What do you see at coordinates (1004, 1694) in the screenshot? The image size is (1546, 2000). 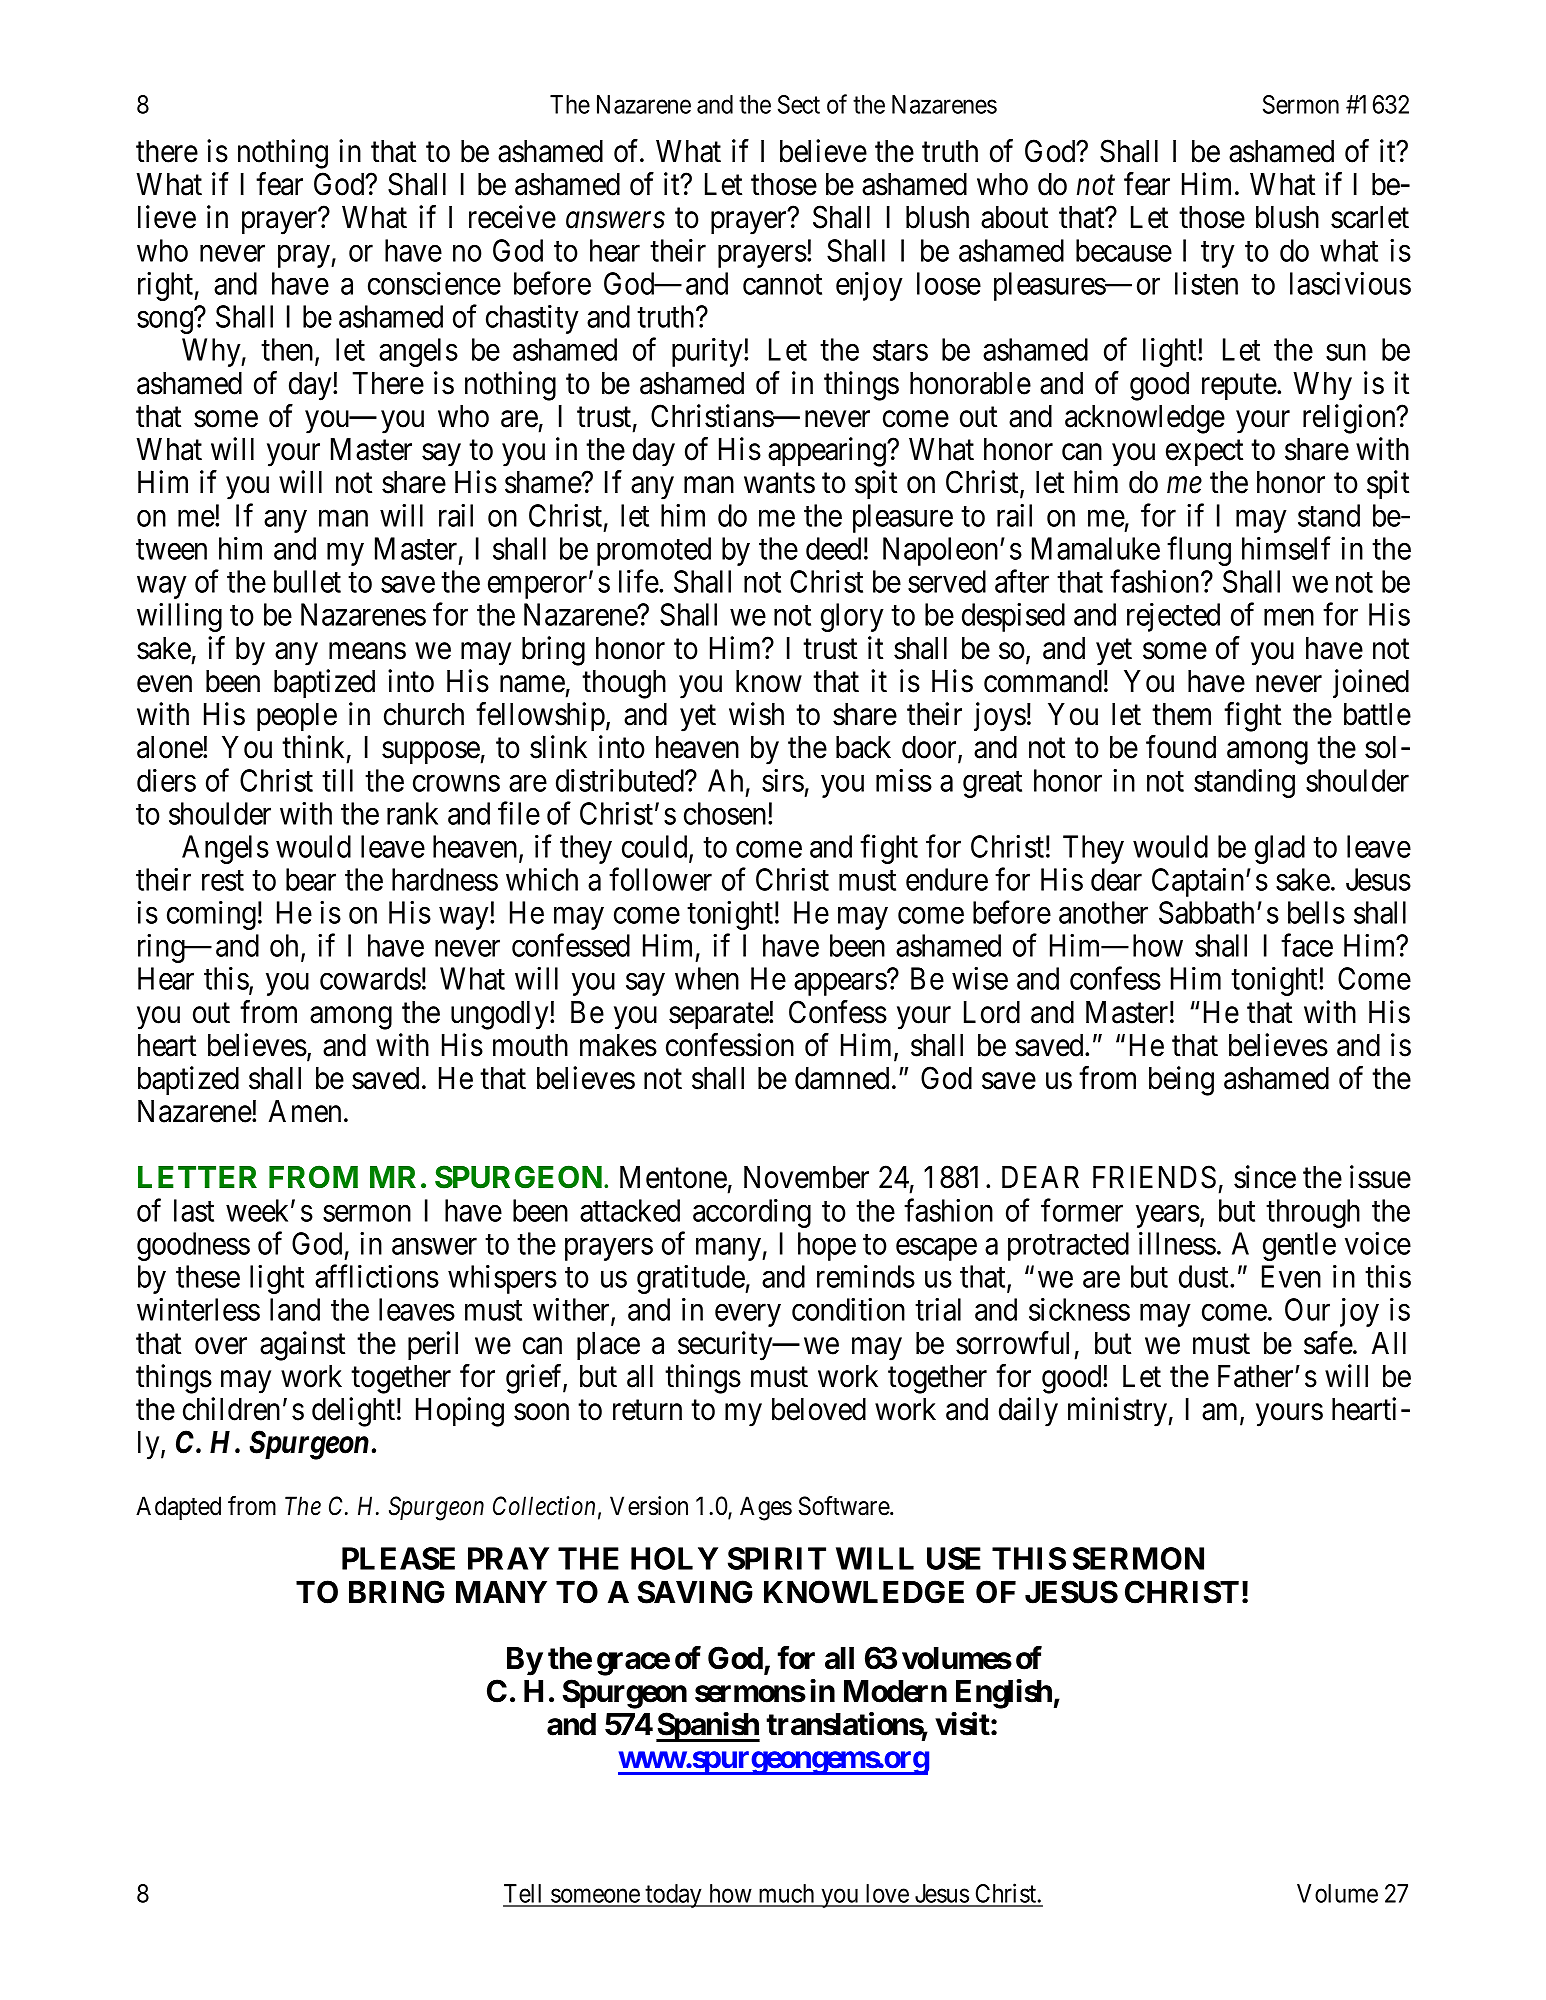 I see `English` at bounding box center [1004, 1694].
